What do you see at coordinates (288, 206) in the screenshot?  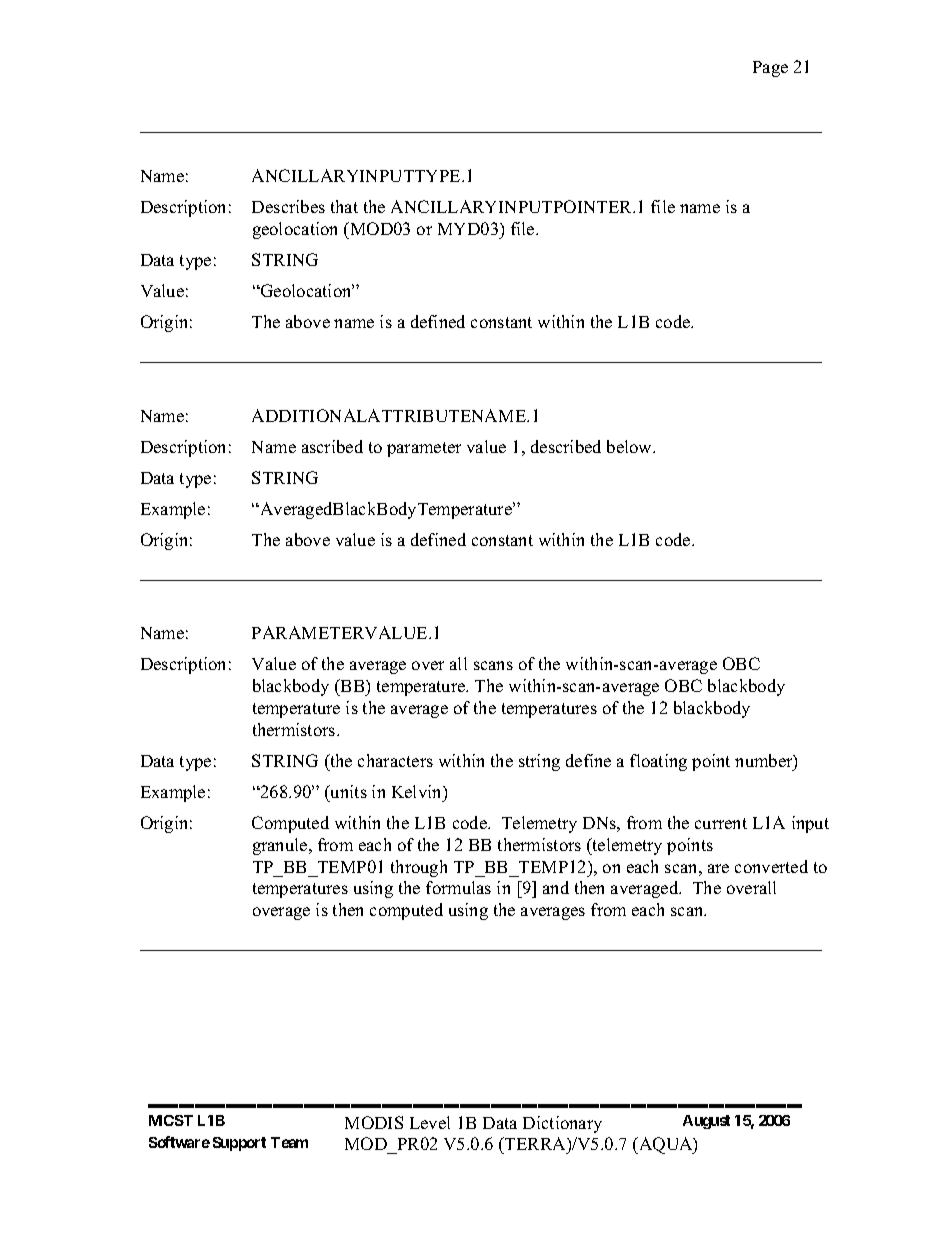 I see `Describes` at bounding box center [288, 206].
